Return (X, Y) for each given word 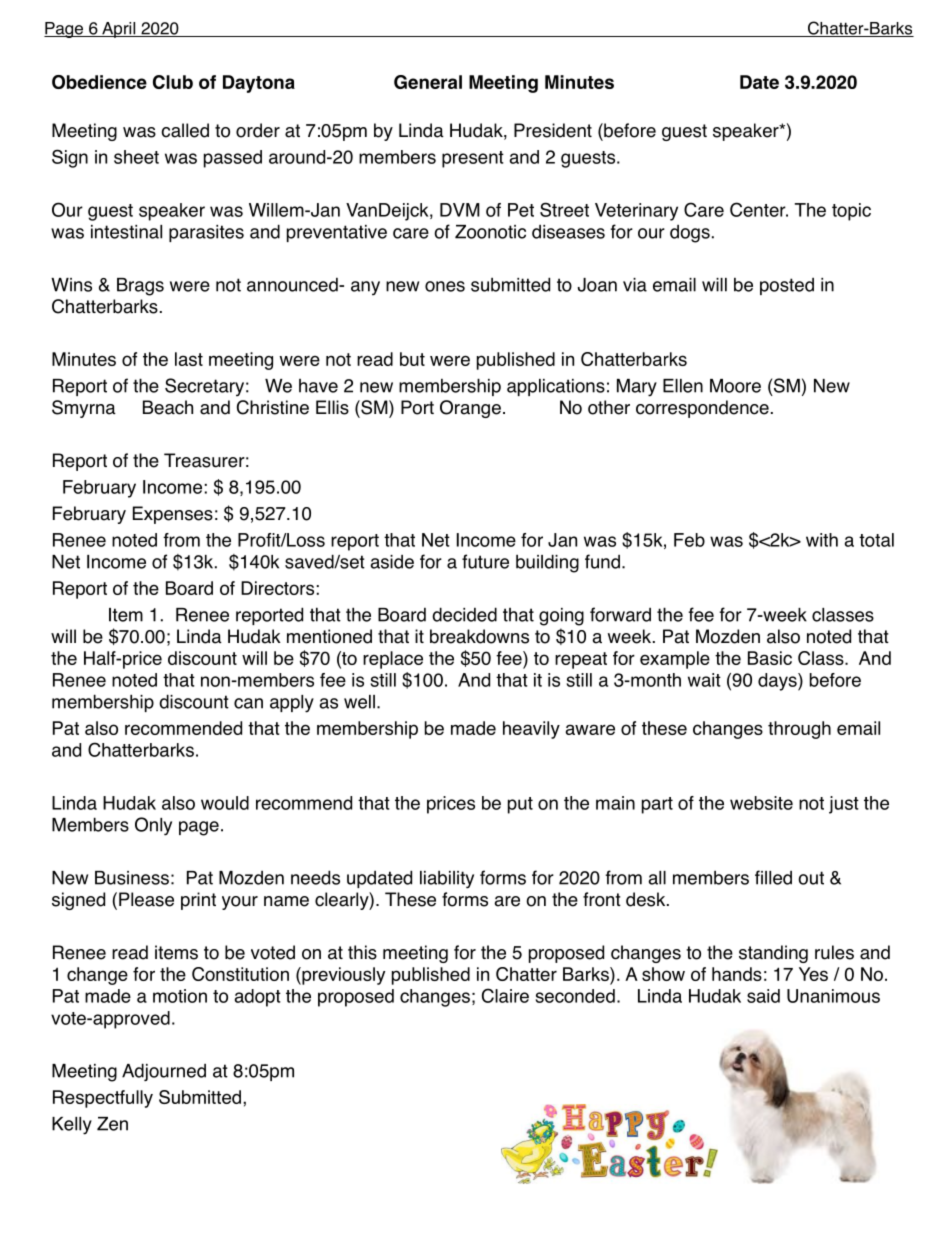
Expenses (173, 515)
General (428, 82)
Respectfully (103, 1099)
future (485, 561)
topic (851, 212)
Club (173, 82)
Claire (505, 995)
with (822, 540)
